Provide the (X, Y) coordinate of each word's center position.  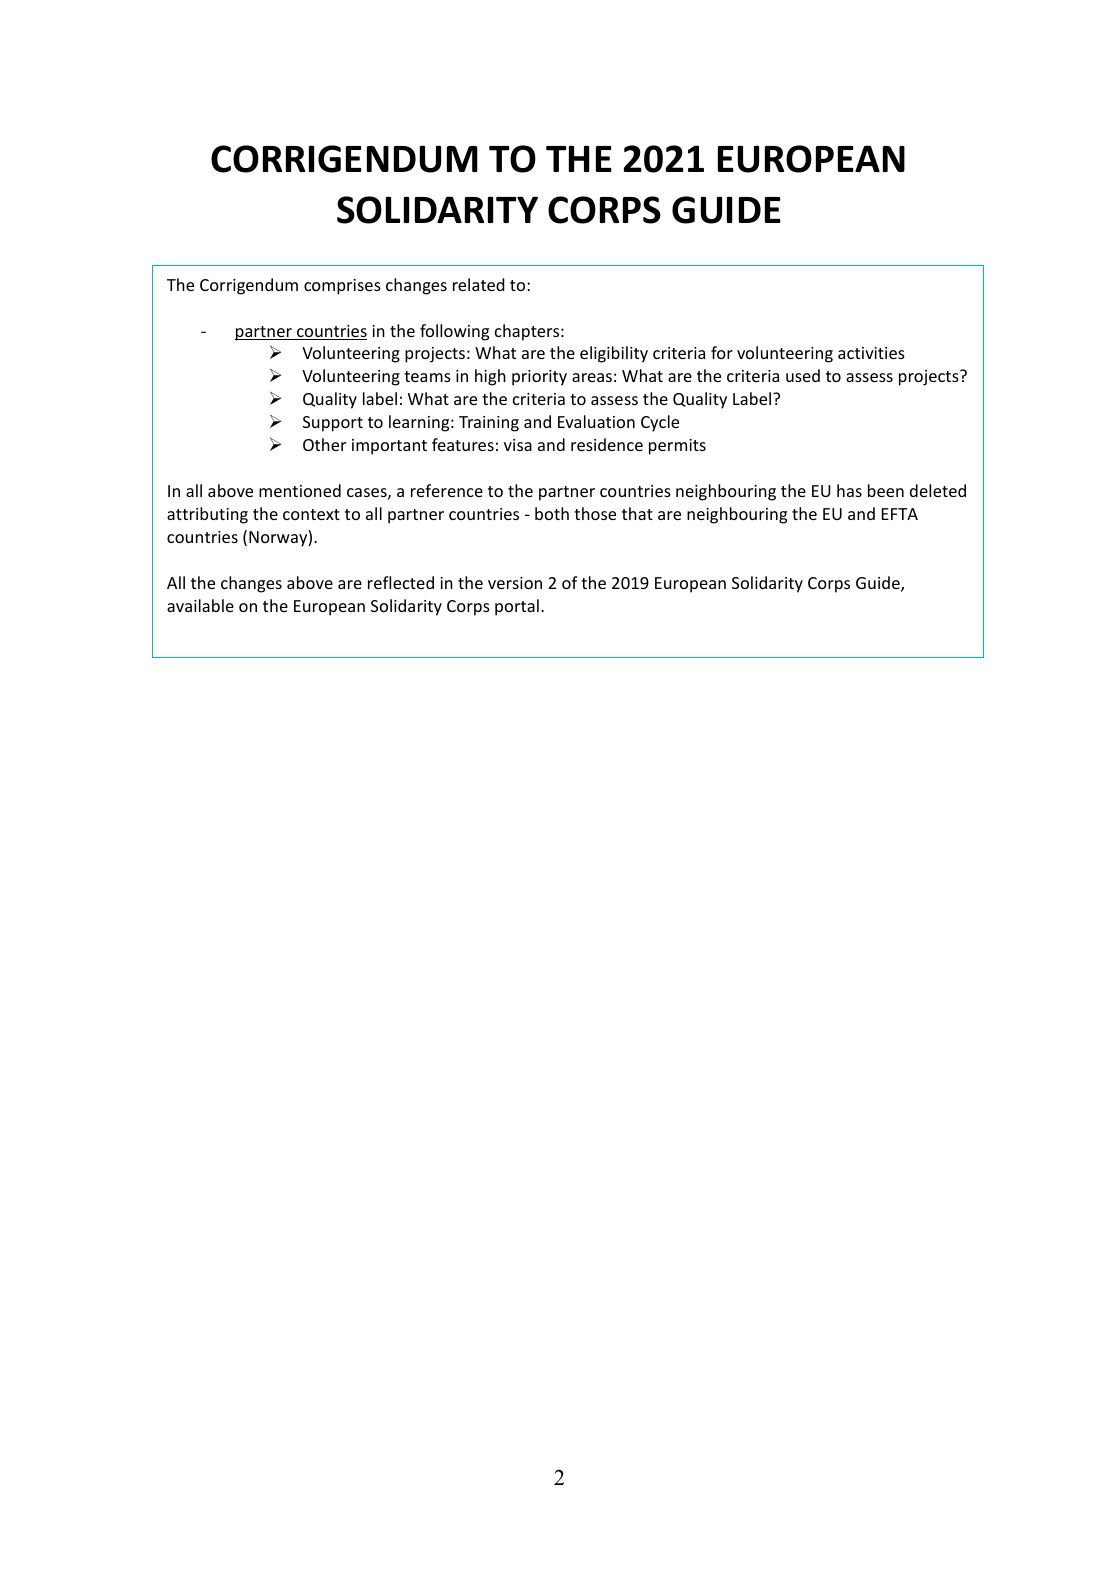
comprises (342, 287)
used (803, 375)
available (200, 605)
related (479, 284)
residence (607, 444)
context (311, 514)
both (552, 513)
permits (677, 447)
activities (871, 353)
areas (592, 377)
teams (427, 376)
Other (324, 444)
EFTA (900, 514)
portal (517, 607)
